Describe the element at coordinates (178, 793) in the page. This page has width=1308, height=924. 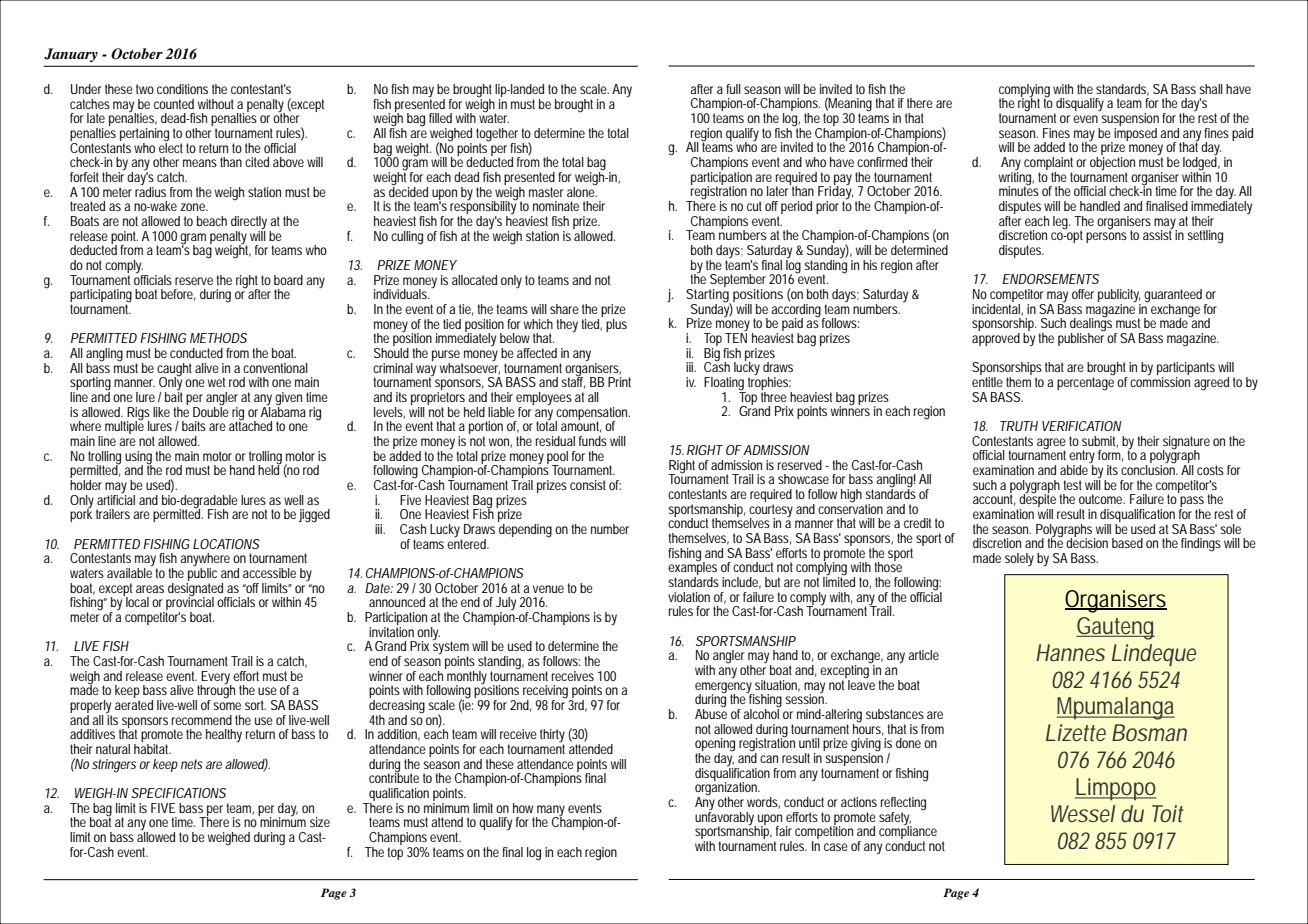
I see `SPECIFICATIONS` at that location.
